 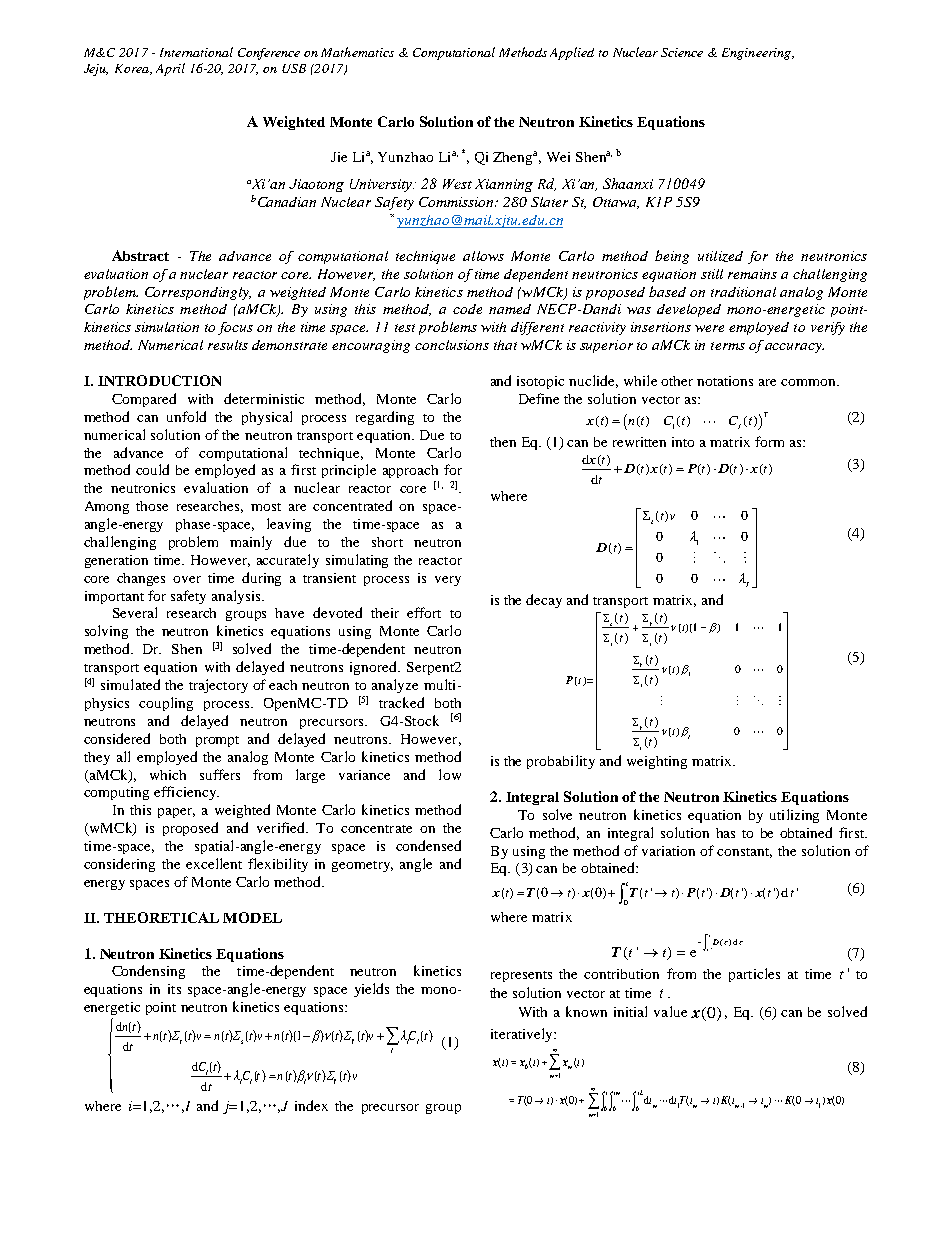 I want to click on April, so click(x=170, y=69).
